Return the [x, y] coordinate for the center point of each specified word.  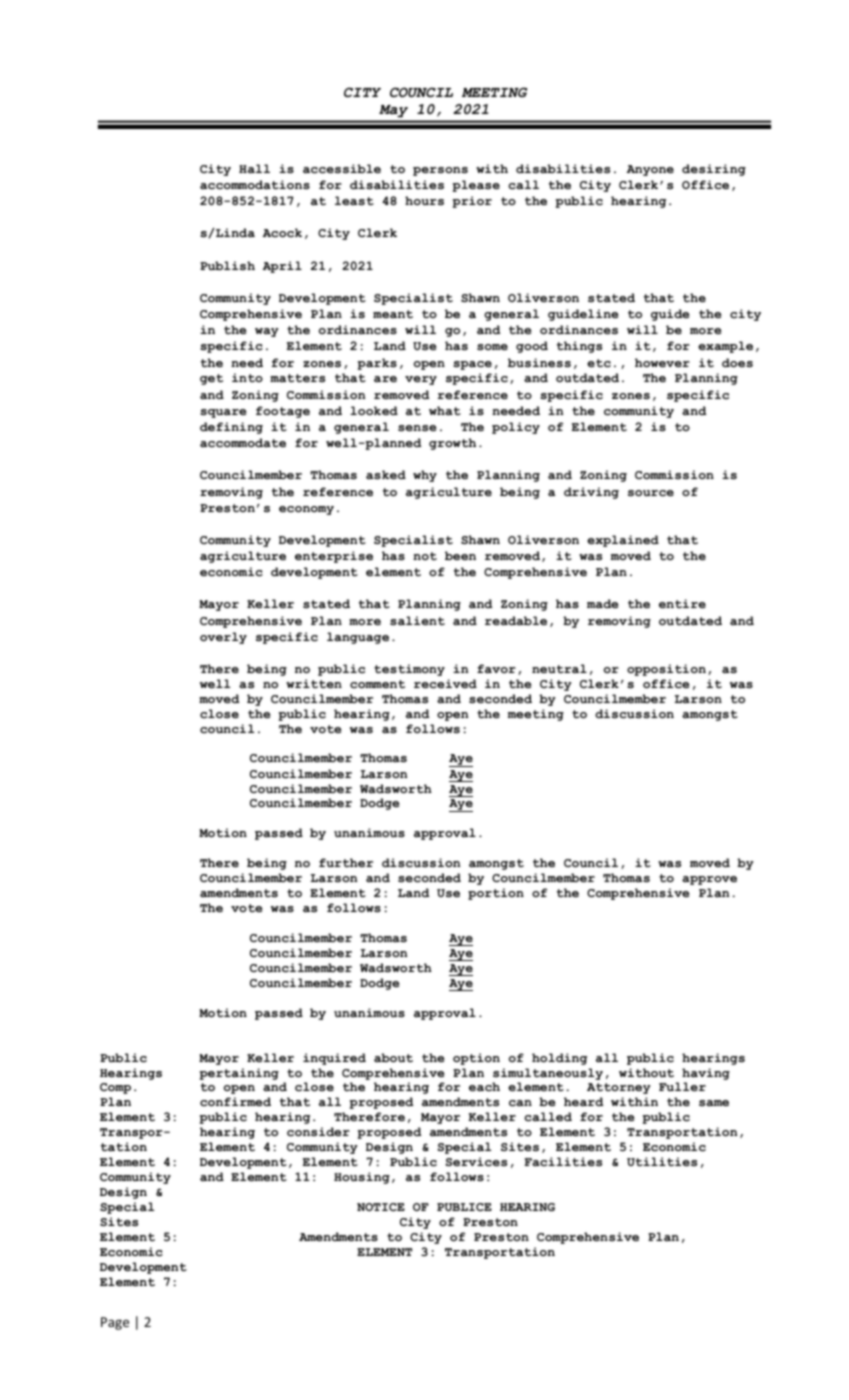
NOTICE [381, 1207]
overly [223, 638]
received [445, 683]
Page [115, 1323]
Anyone [650, 170]
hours [424, 200]
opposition [666, 670]
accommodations [255, 184]
